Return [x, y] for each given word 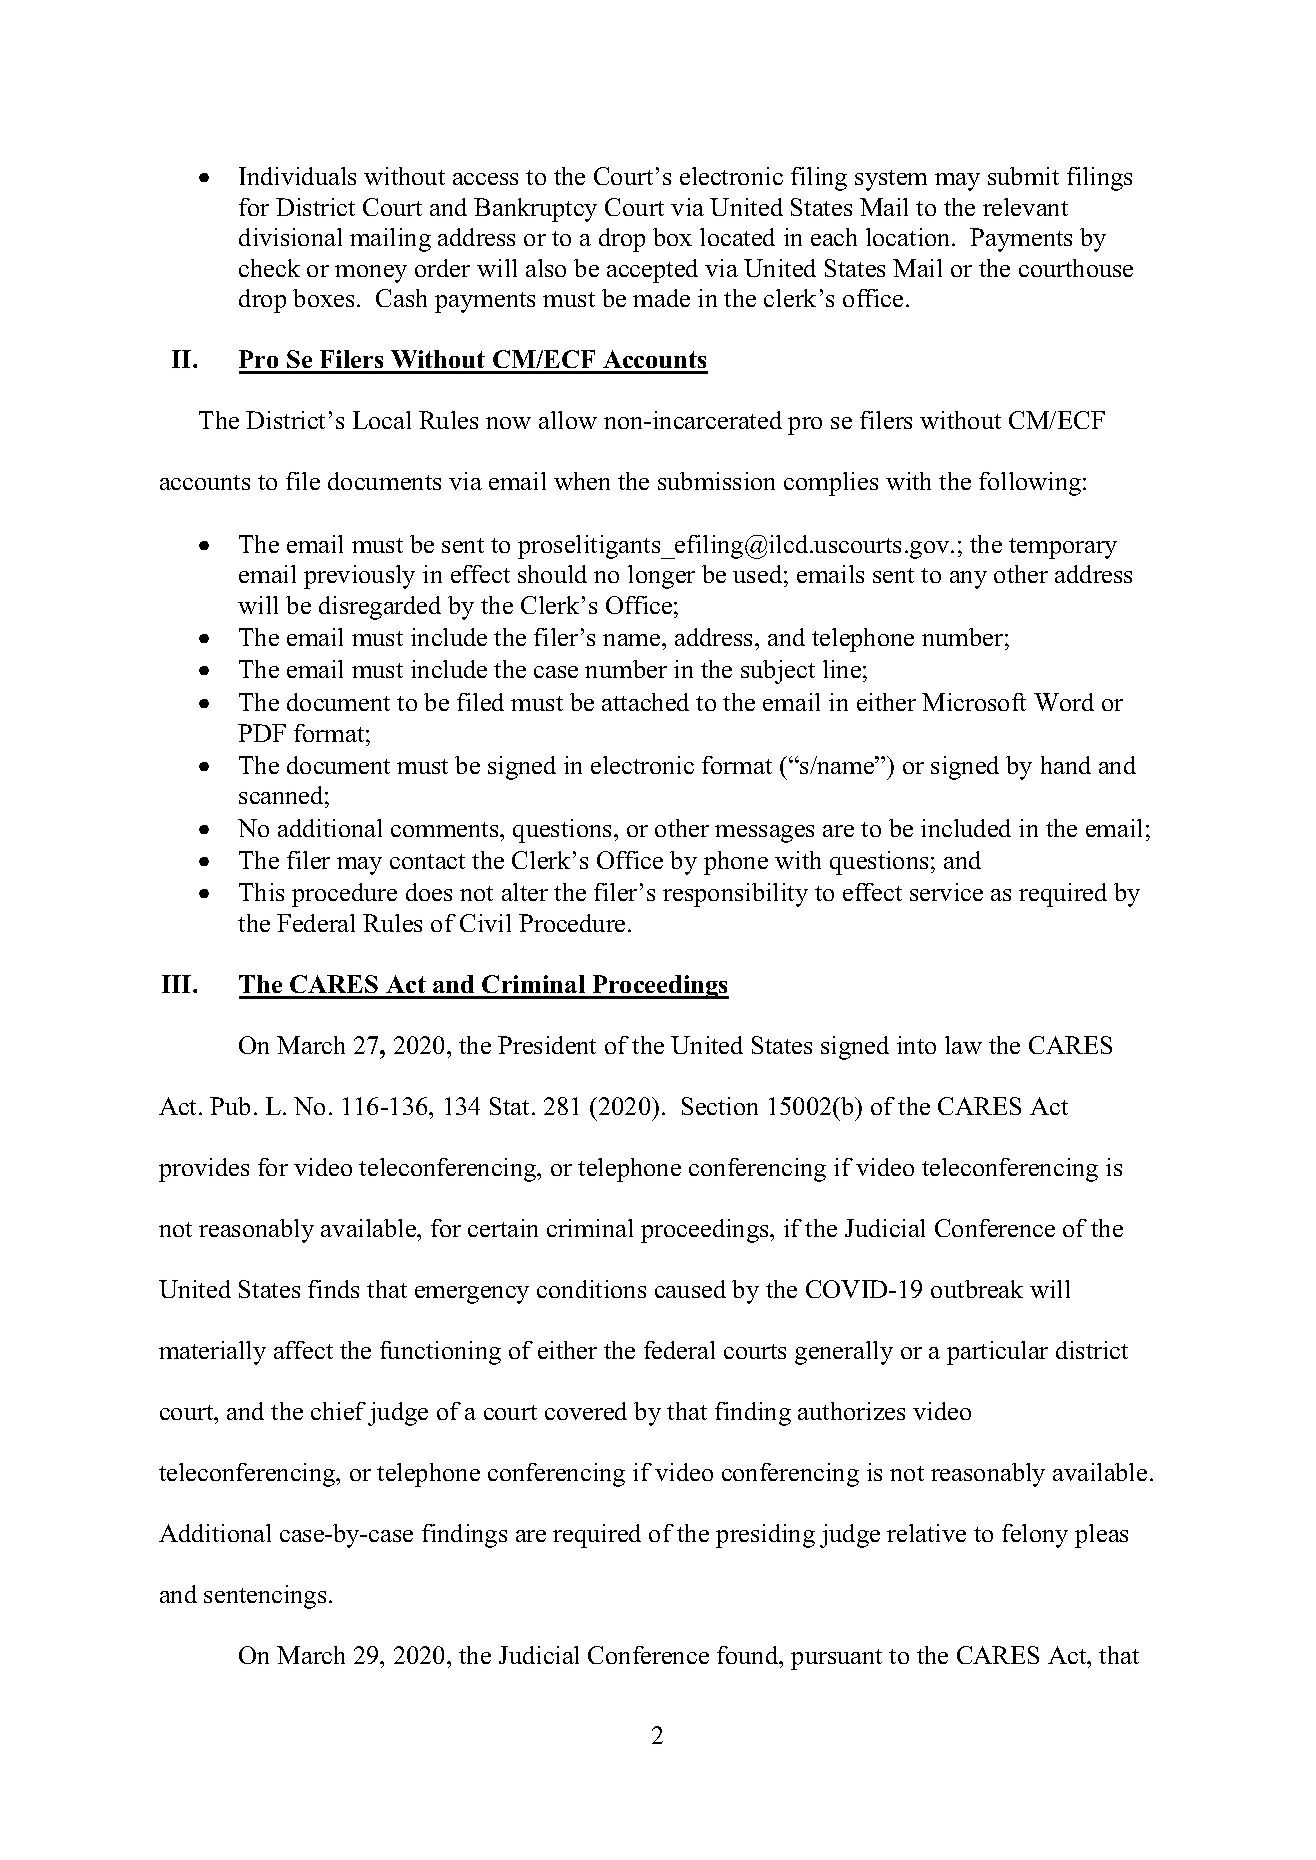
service [946, 892]
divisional [290, 237]
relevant [1025, 207]
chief [338, 1411]
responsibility [735, 895]
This [261, 892]
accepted [652, 271]
